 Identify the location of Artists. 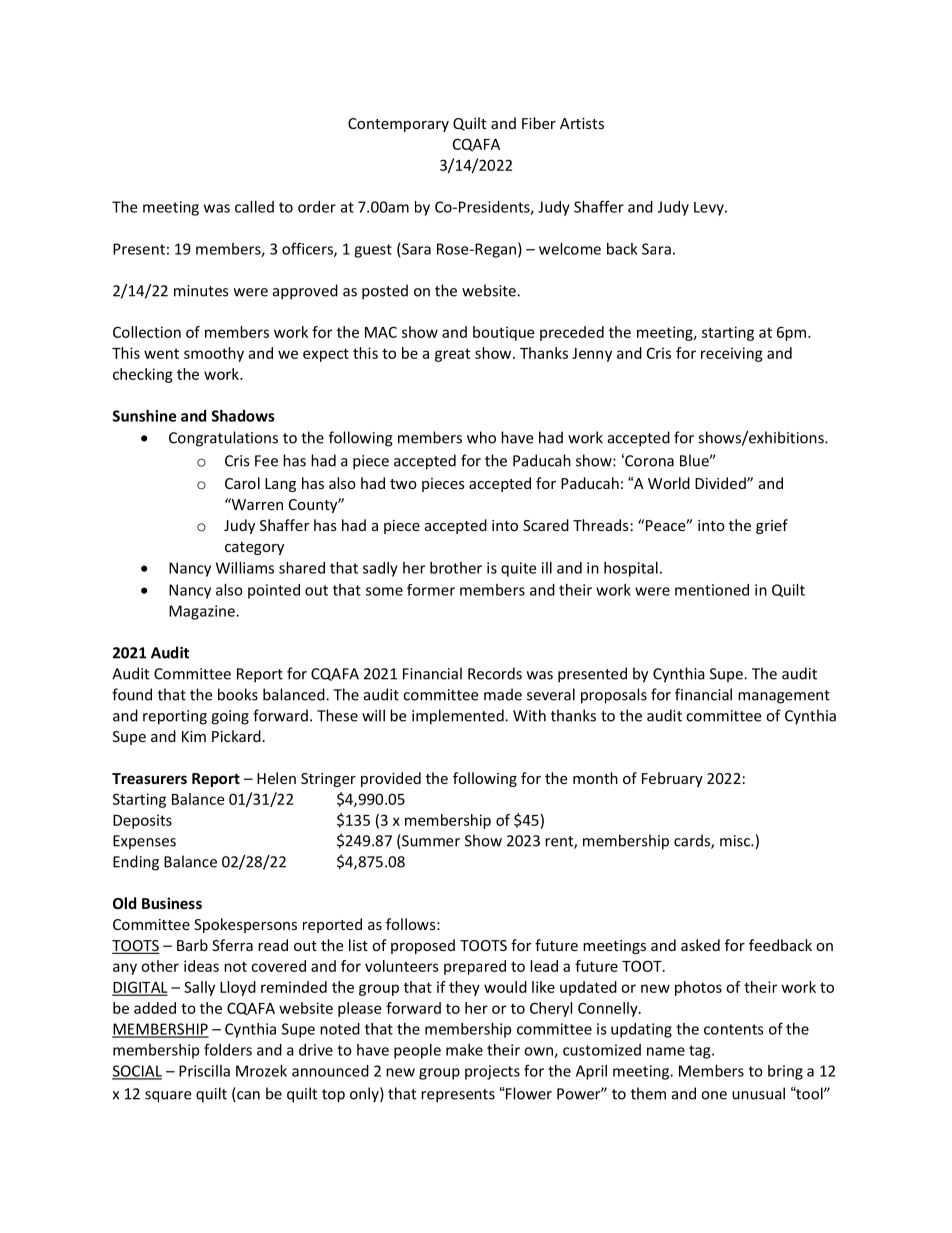
(582, 123).
